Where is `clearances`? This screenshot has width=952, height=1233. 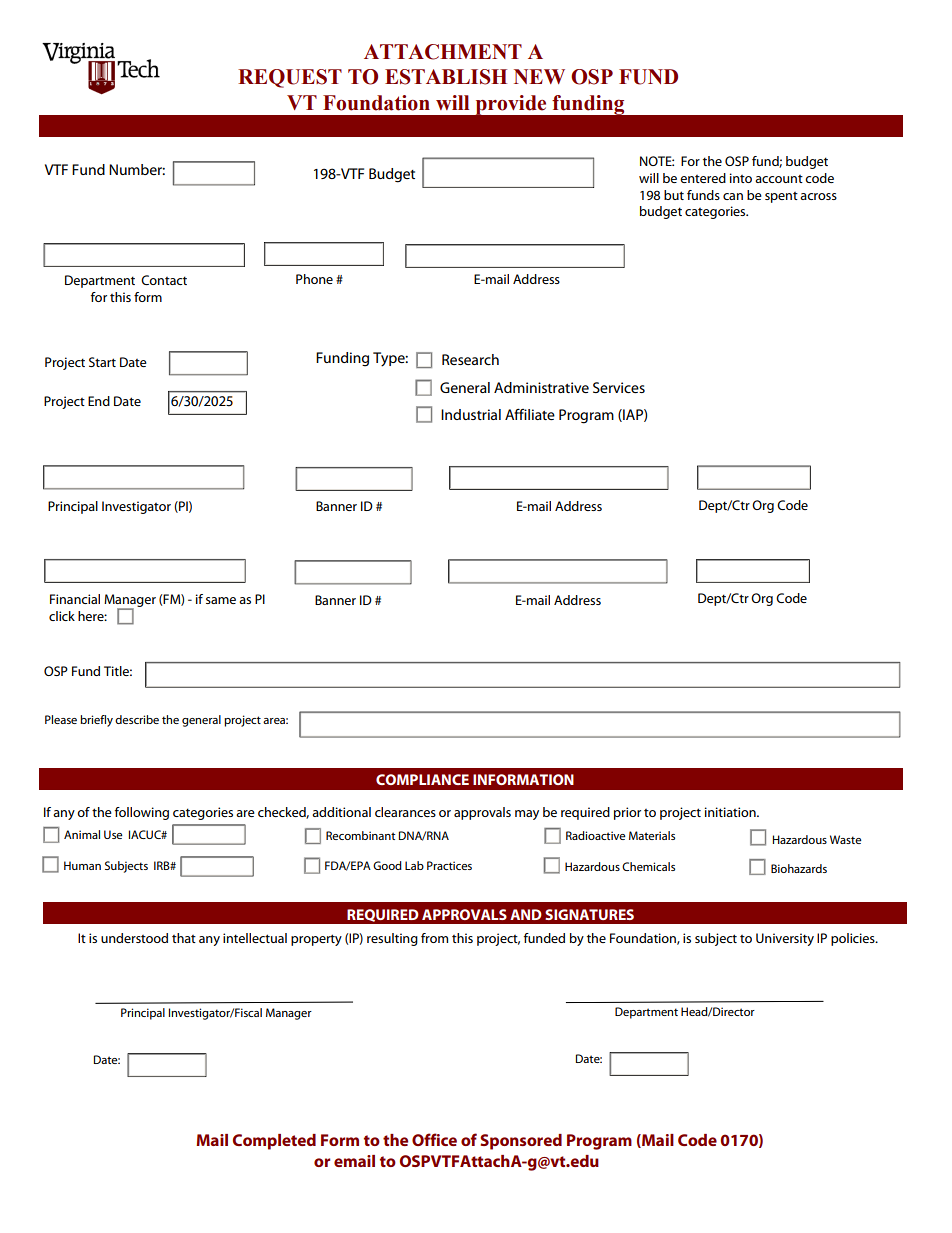 clearances is located at coordinates (405, 812).
